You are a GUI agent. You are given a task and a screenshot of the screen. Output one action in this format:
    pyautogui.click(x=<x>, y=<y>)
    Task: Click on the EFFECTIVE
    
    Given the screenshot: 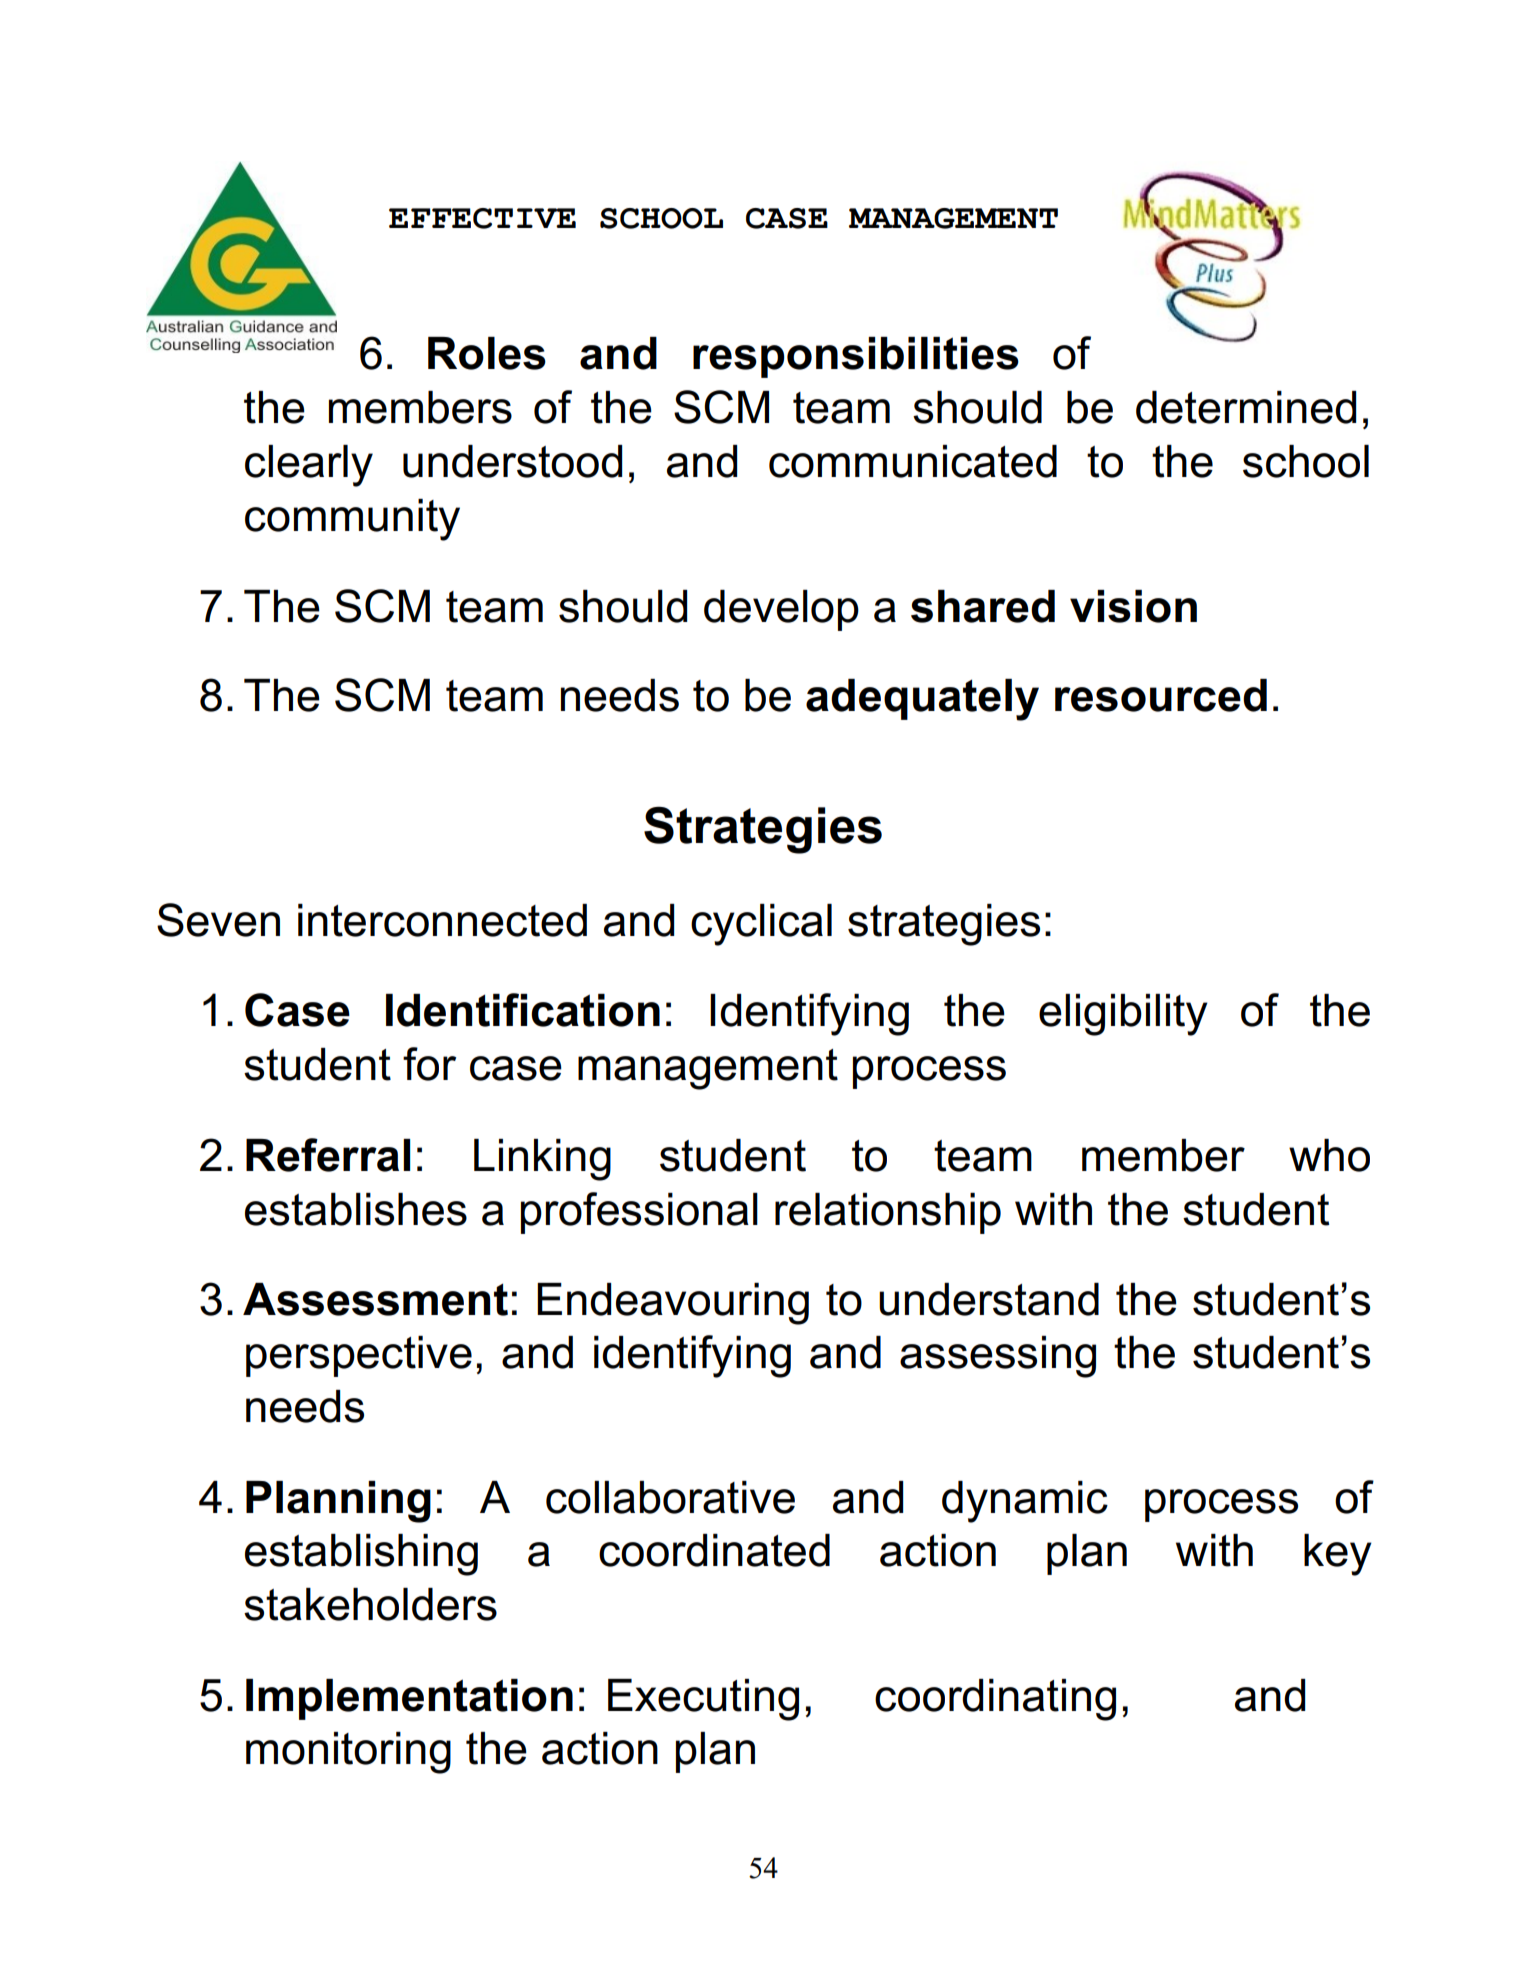 What is the action you would take?
    pyautogui.click(x=482, y=218)
